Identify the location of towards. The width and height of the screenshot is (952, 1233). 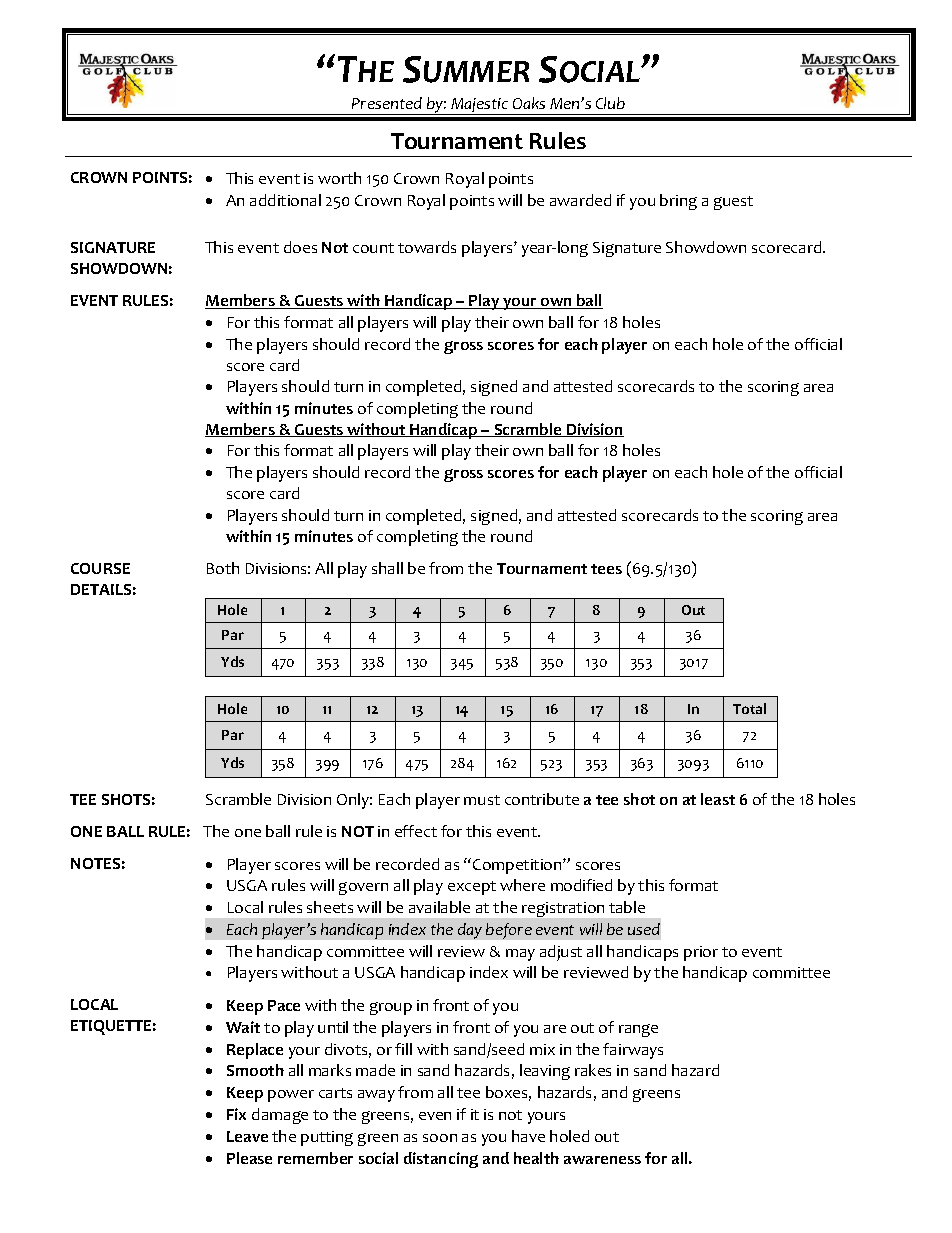
(427, 247).
